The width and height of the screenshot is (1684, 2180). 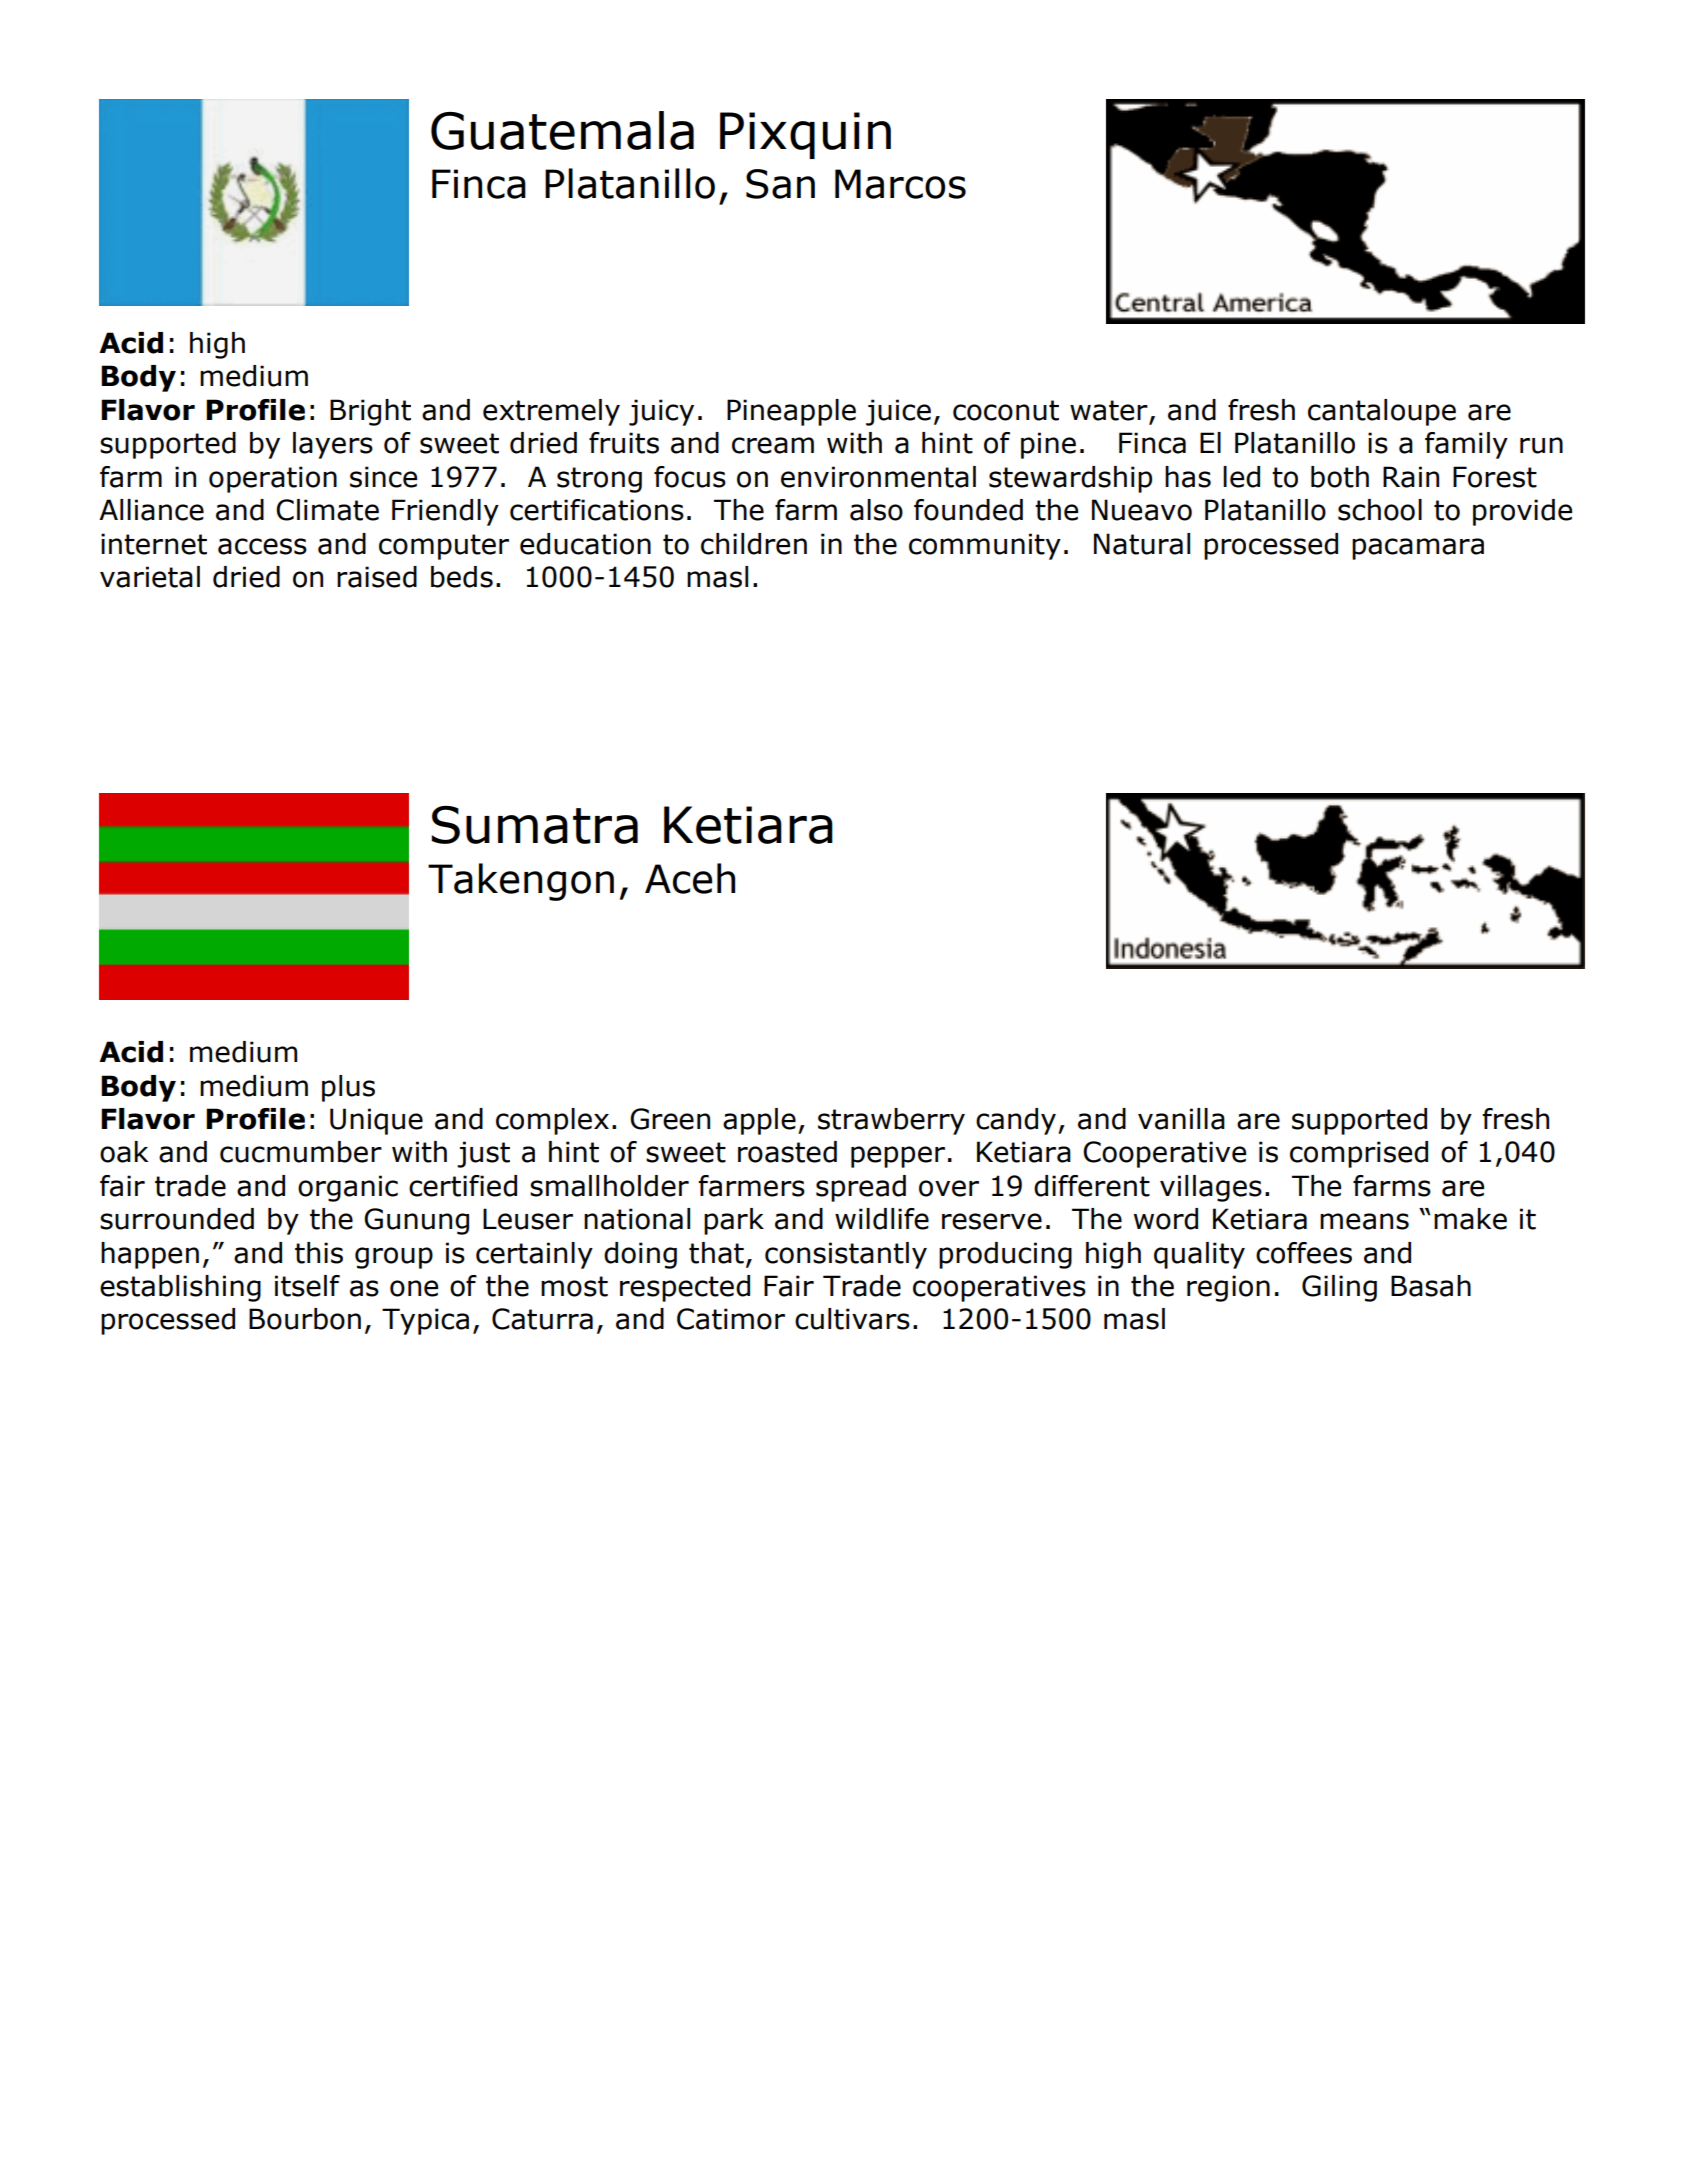 I want to click on itself, so click(x=307, y=1286).
